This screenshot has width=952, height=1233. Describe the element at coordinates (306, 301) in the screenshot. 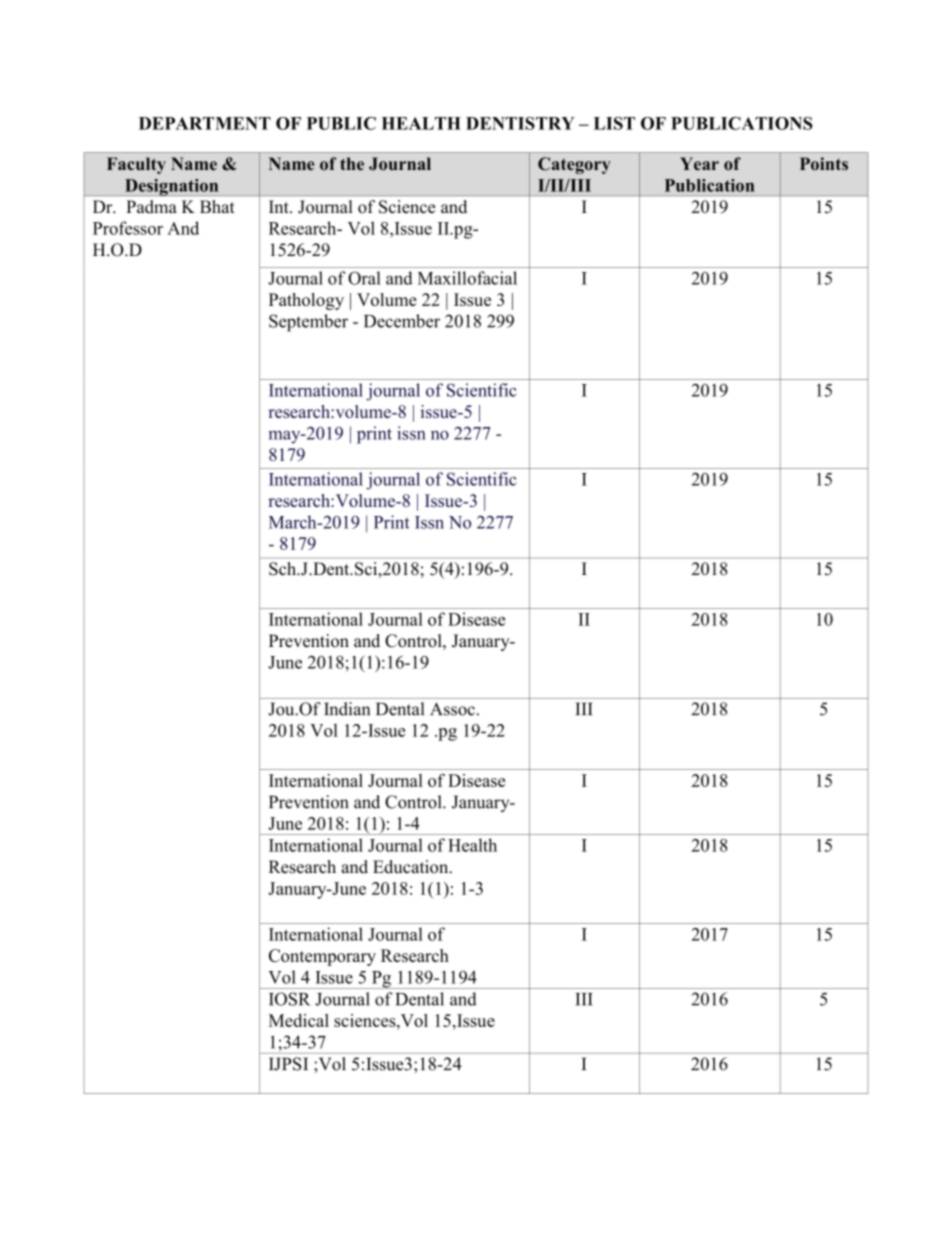

I see `Pathology` at that location.
